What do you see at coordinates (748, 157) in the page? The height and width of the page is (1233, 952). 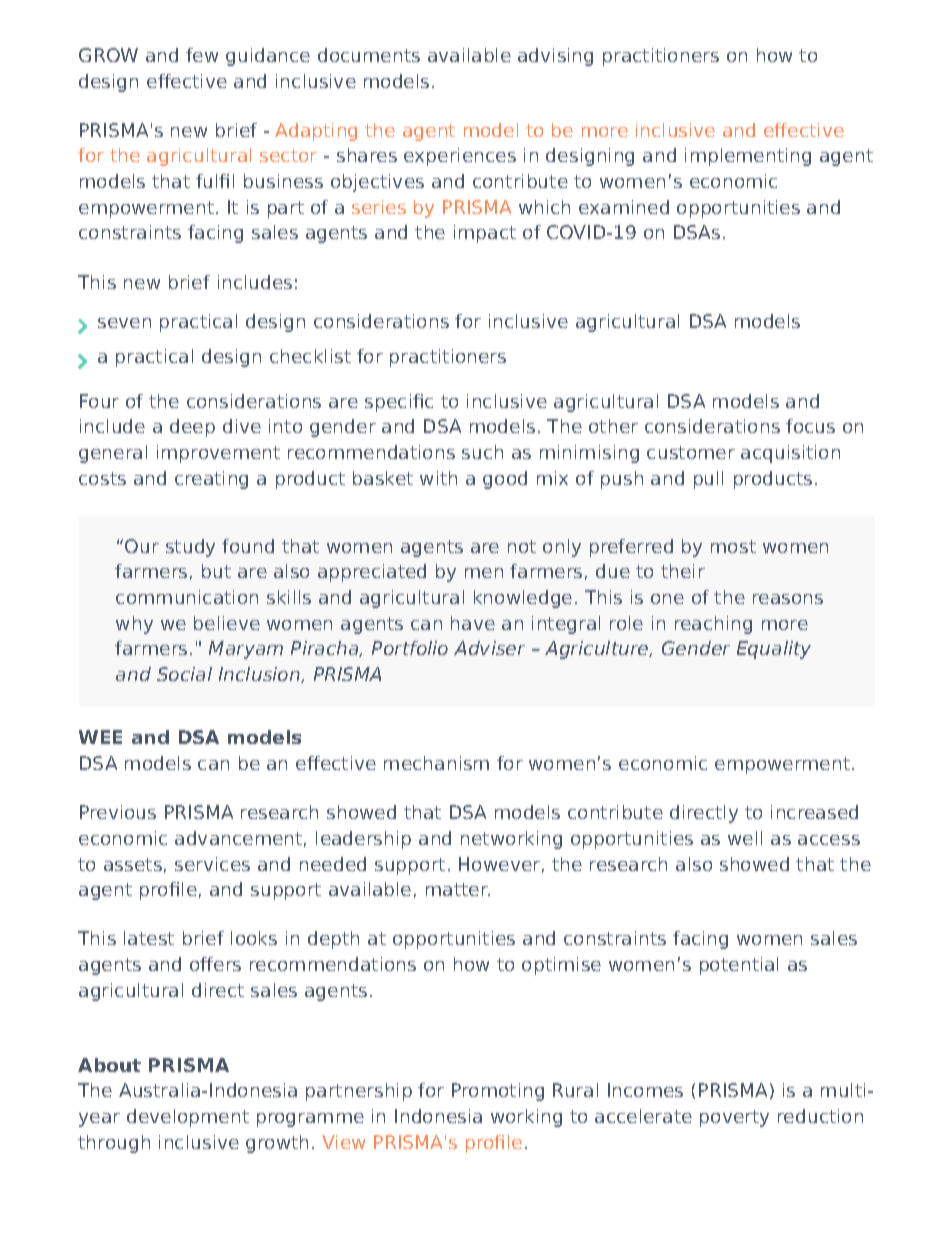 I see `implementing` at bounding box center [748, 157].
